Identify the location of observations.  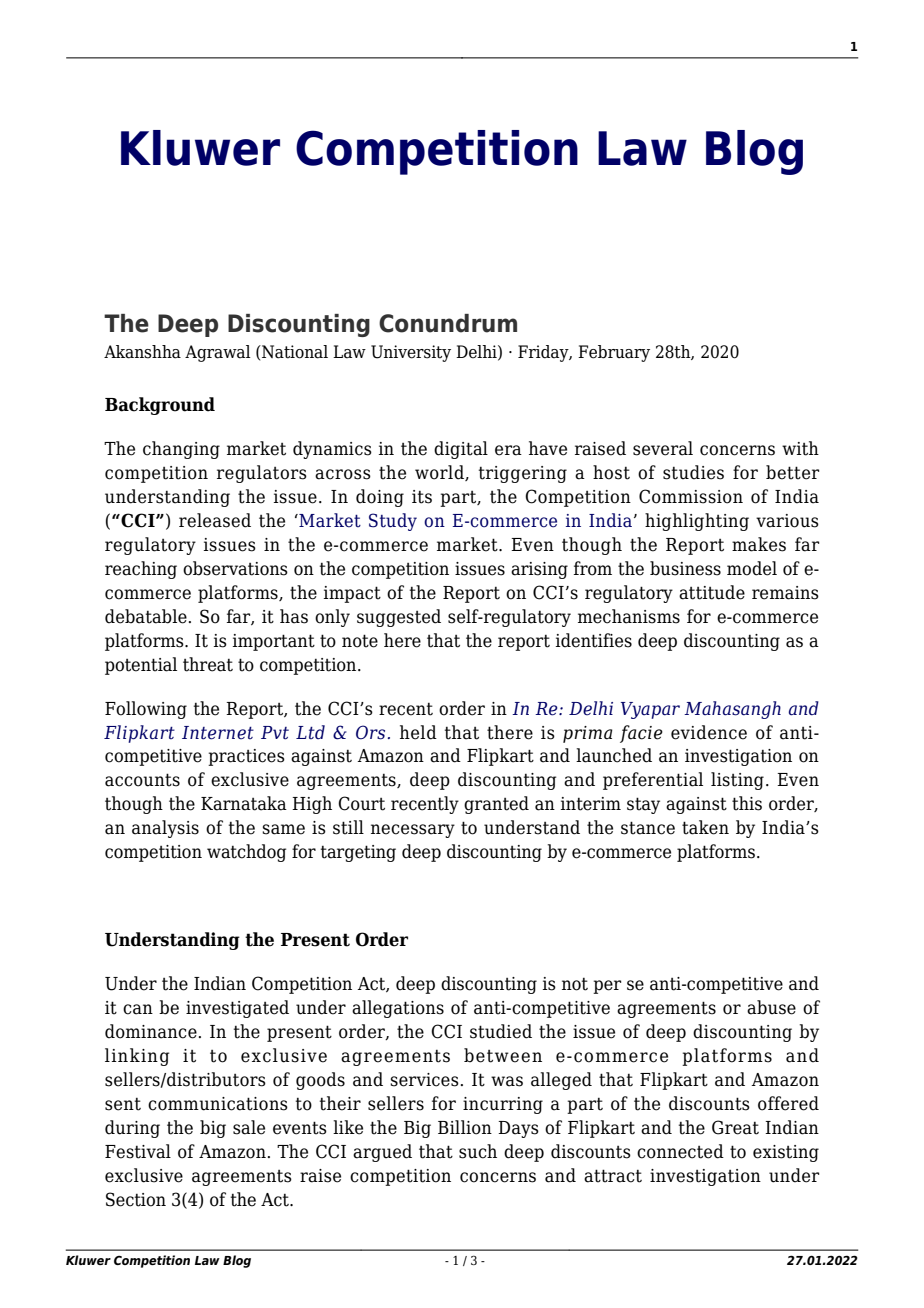
(235, 568).
